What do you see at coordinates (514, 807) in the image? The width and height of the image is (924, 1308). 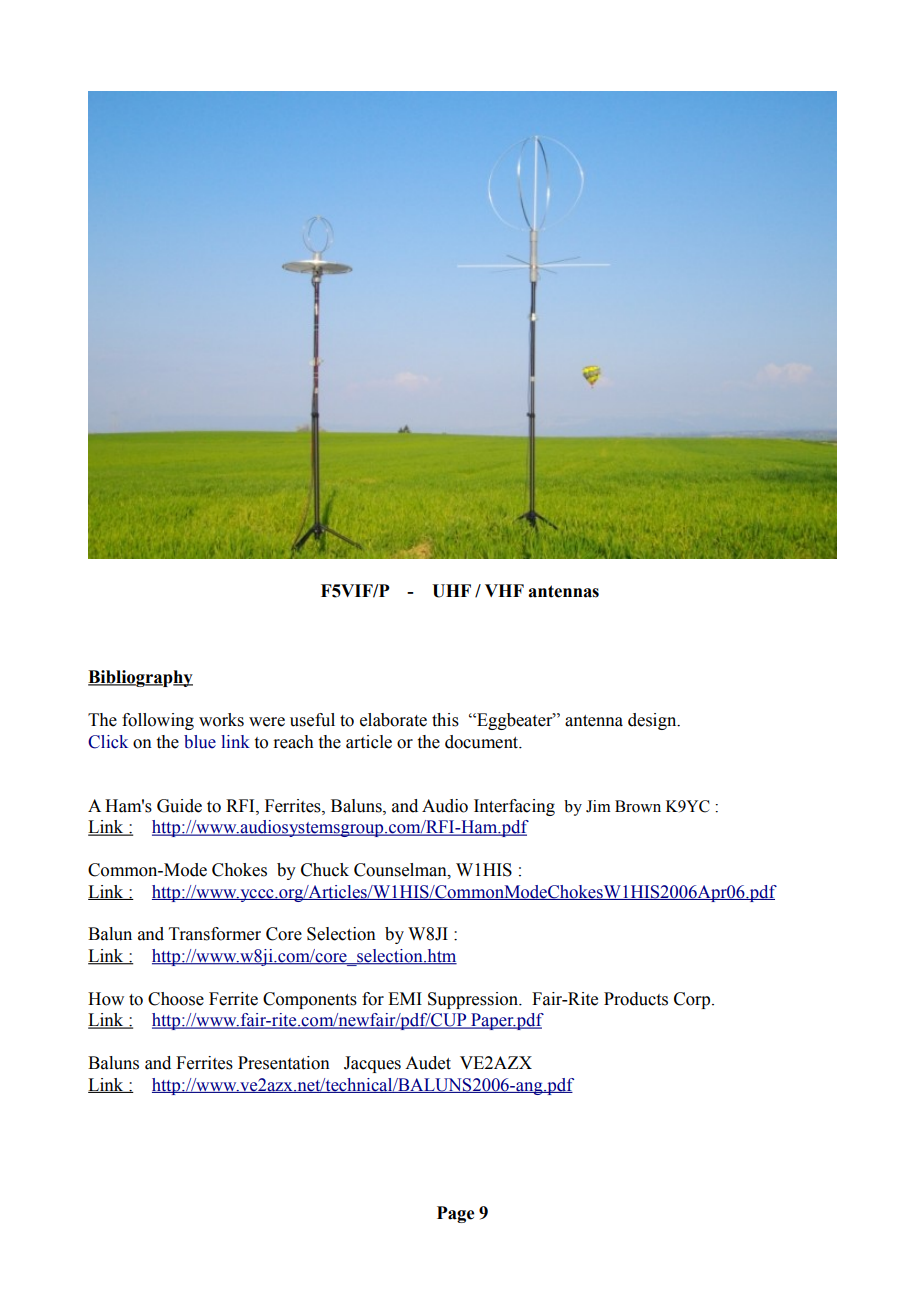 I see `Interfacing` at bounding box center [514, 807].
